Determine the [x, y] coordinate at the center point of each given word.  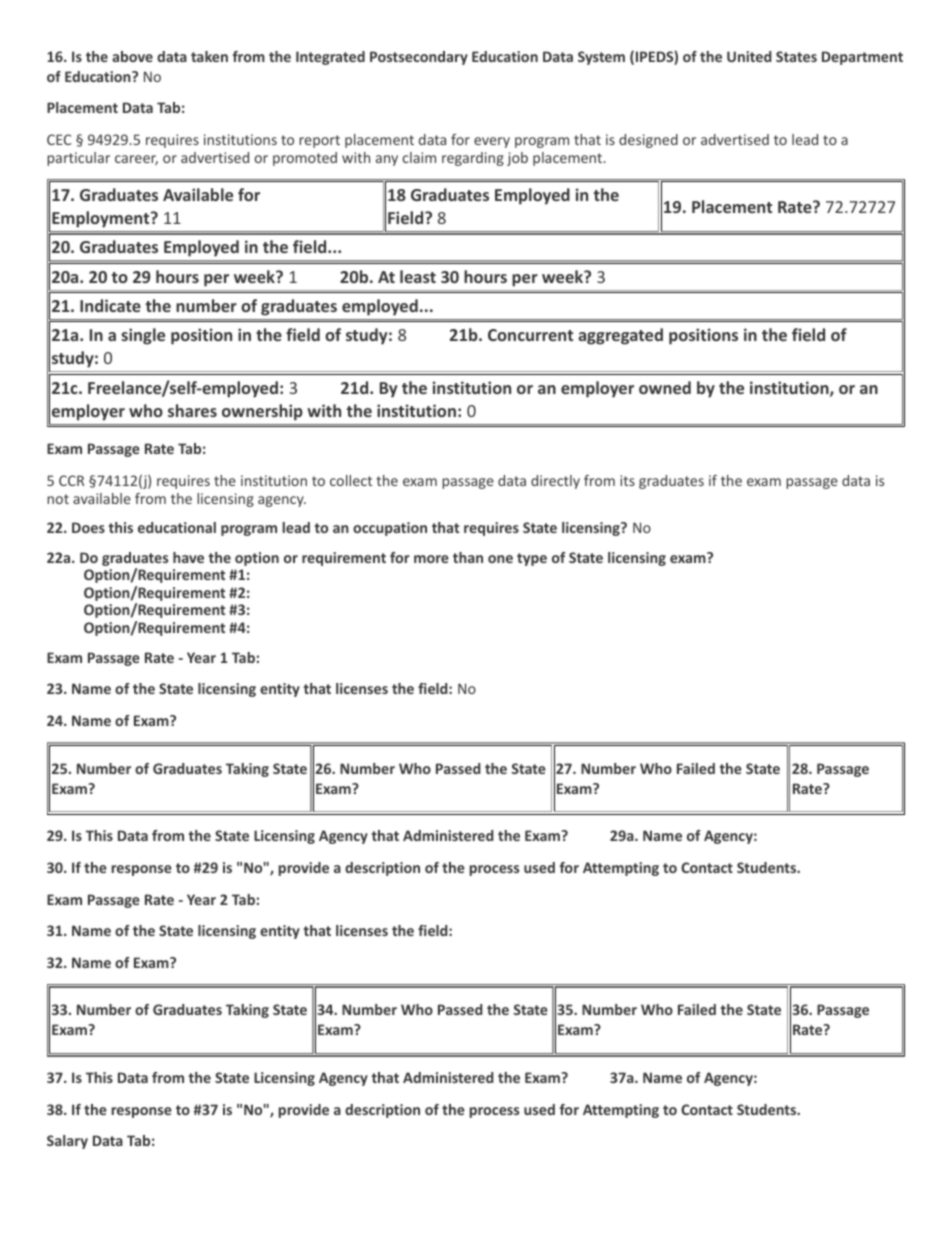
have [188, 557]
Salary [67, 1142]
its [627, 480]
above [132, 56]
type [532, 559]
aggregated [620, 336]
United [749, 56]
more [431, 559]
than [468, 557]
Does [88, 527]
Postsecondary [419, 58]
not [58, 499]
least [418, 276]
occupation [390, 529]
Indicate [110, 305]
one [500, 559]
